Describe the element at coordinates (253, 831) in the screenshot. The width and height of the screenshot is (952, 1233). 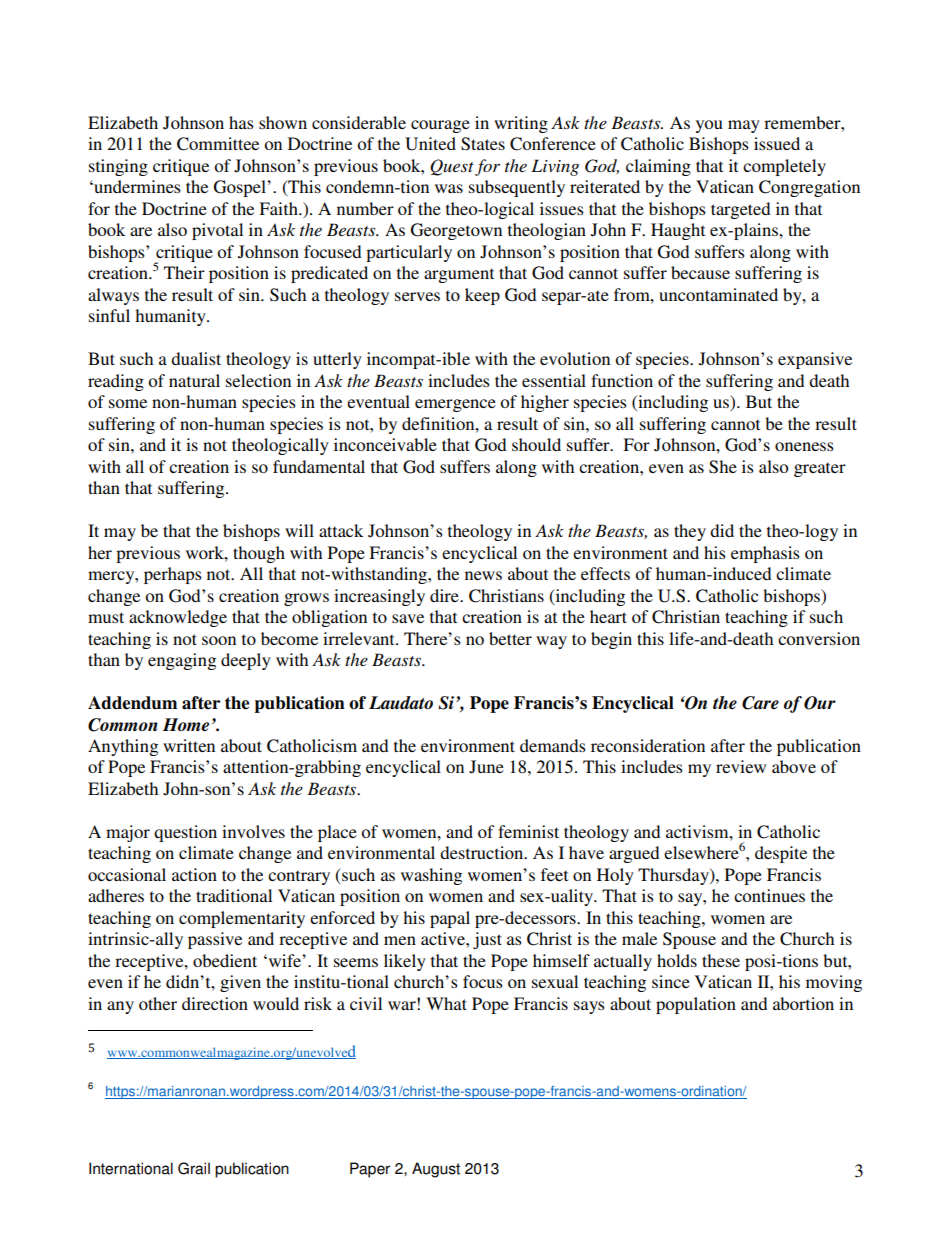
I see `involves` at that location.
